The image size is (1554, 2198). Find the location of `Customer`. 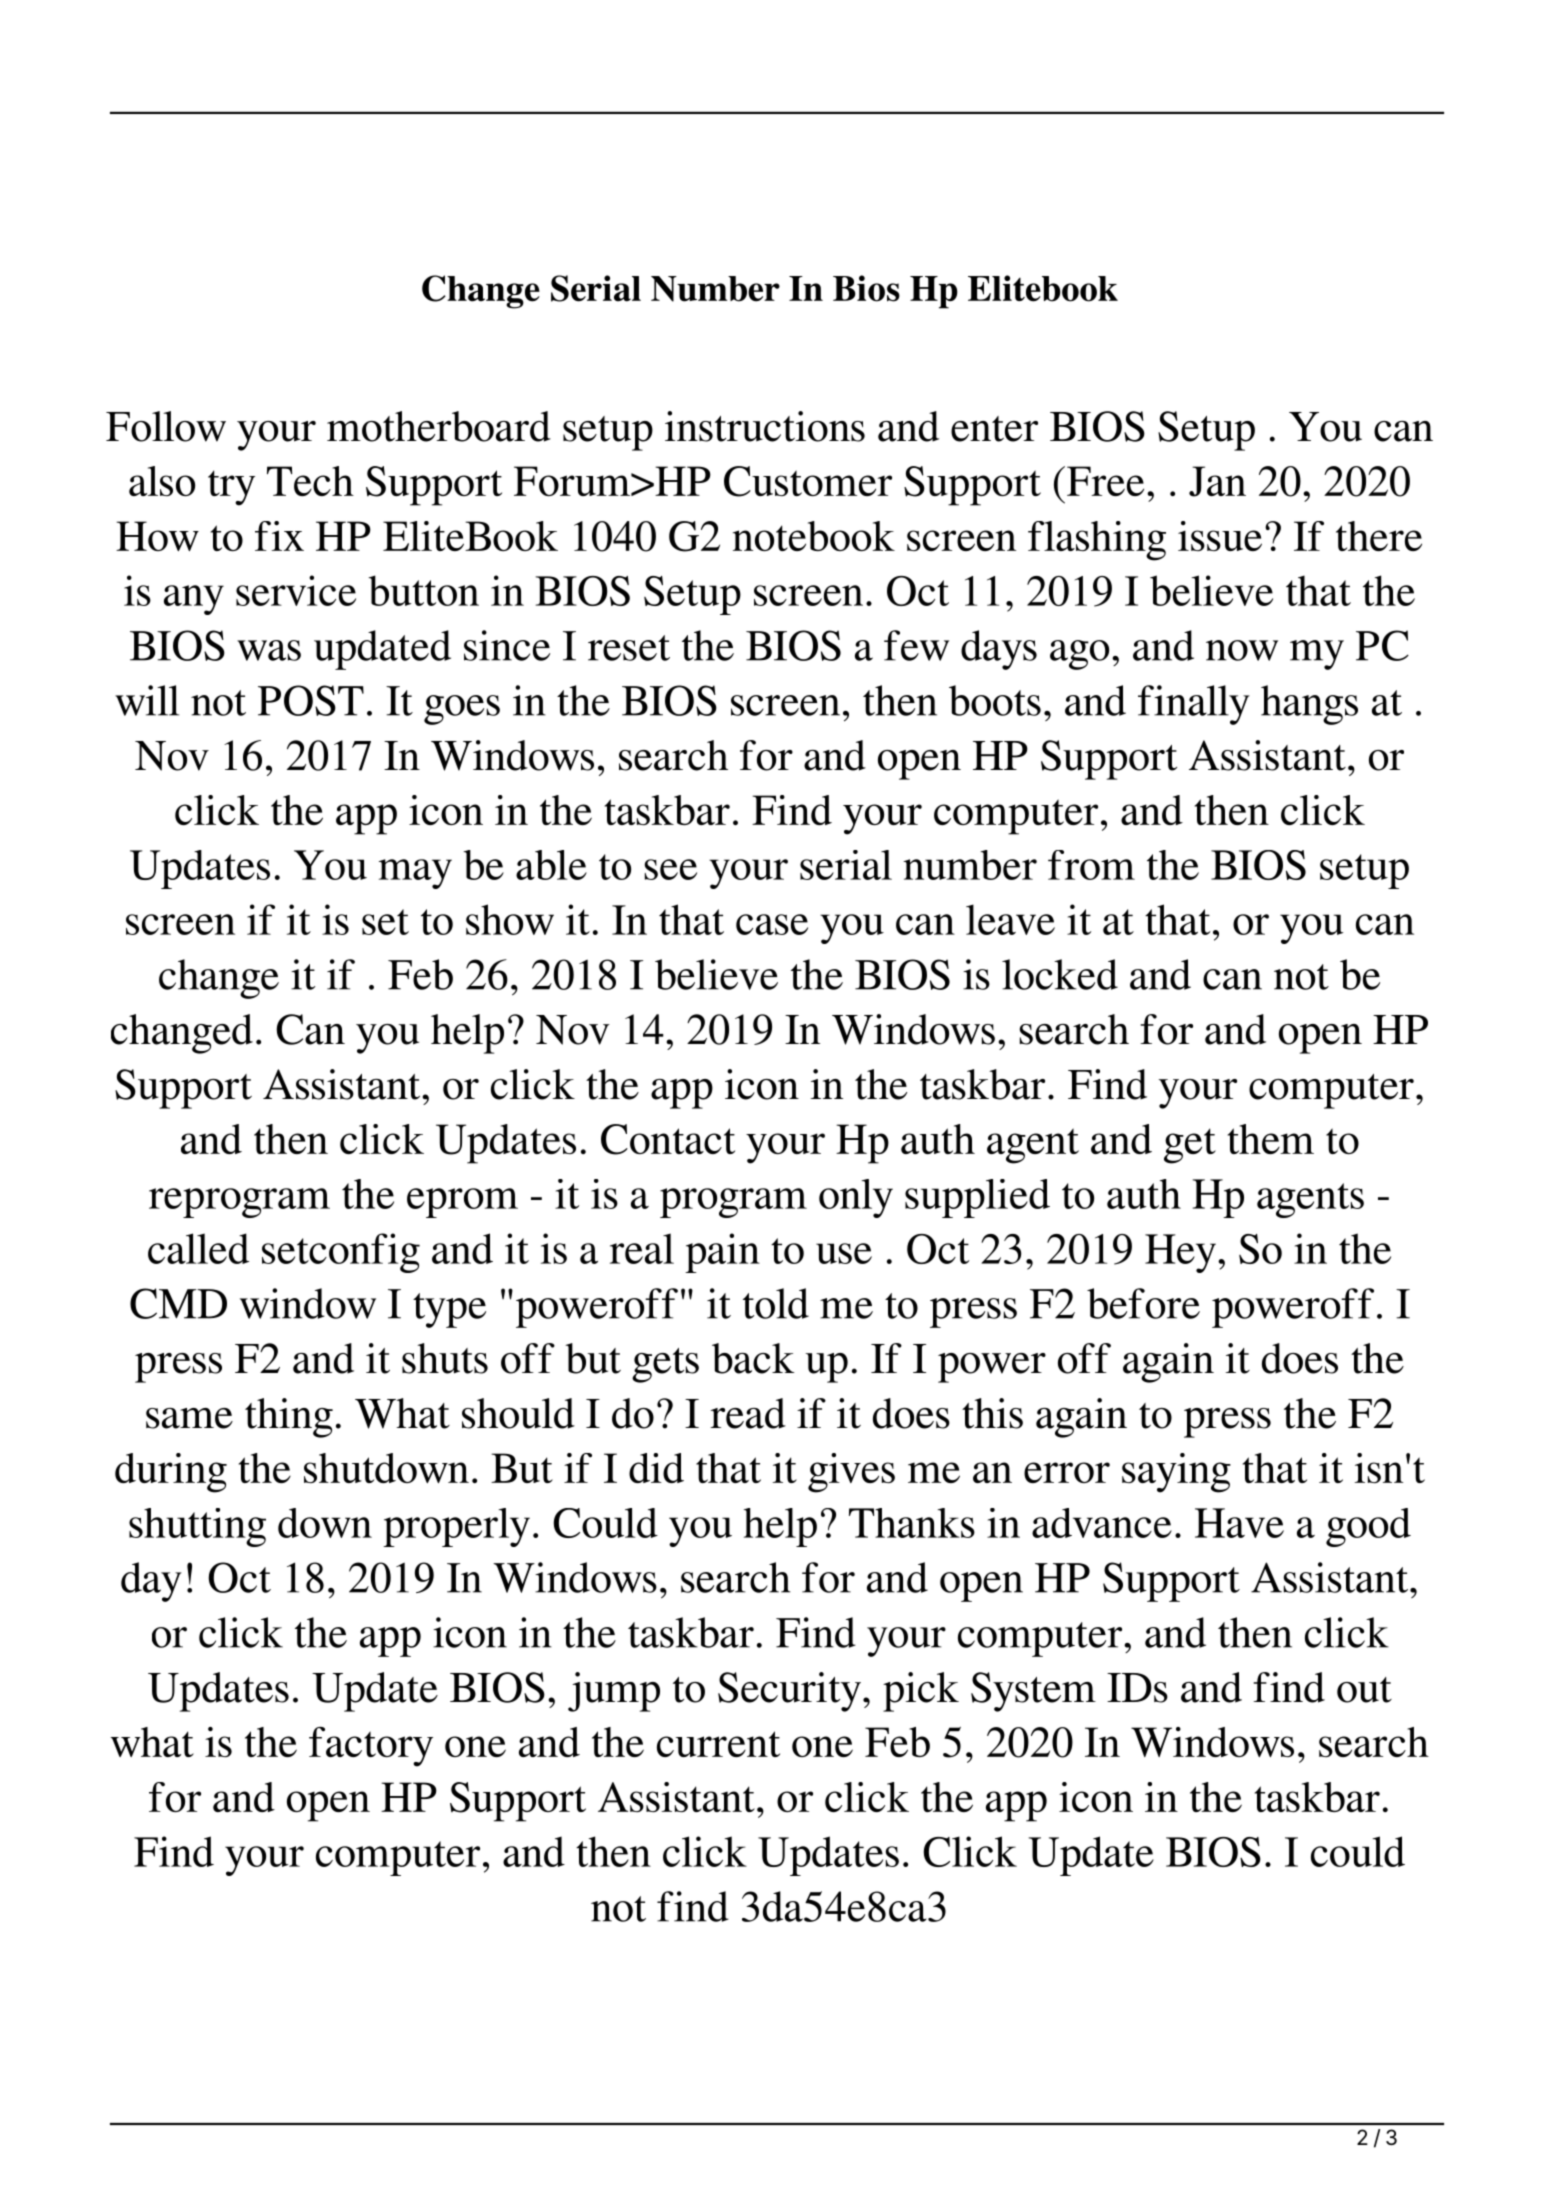

Customer is located at coordinates (808, 481).
